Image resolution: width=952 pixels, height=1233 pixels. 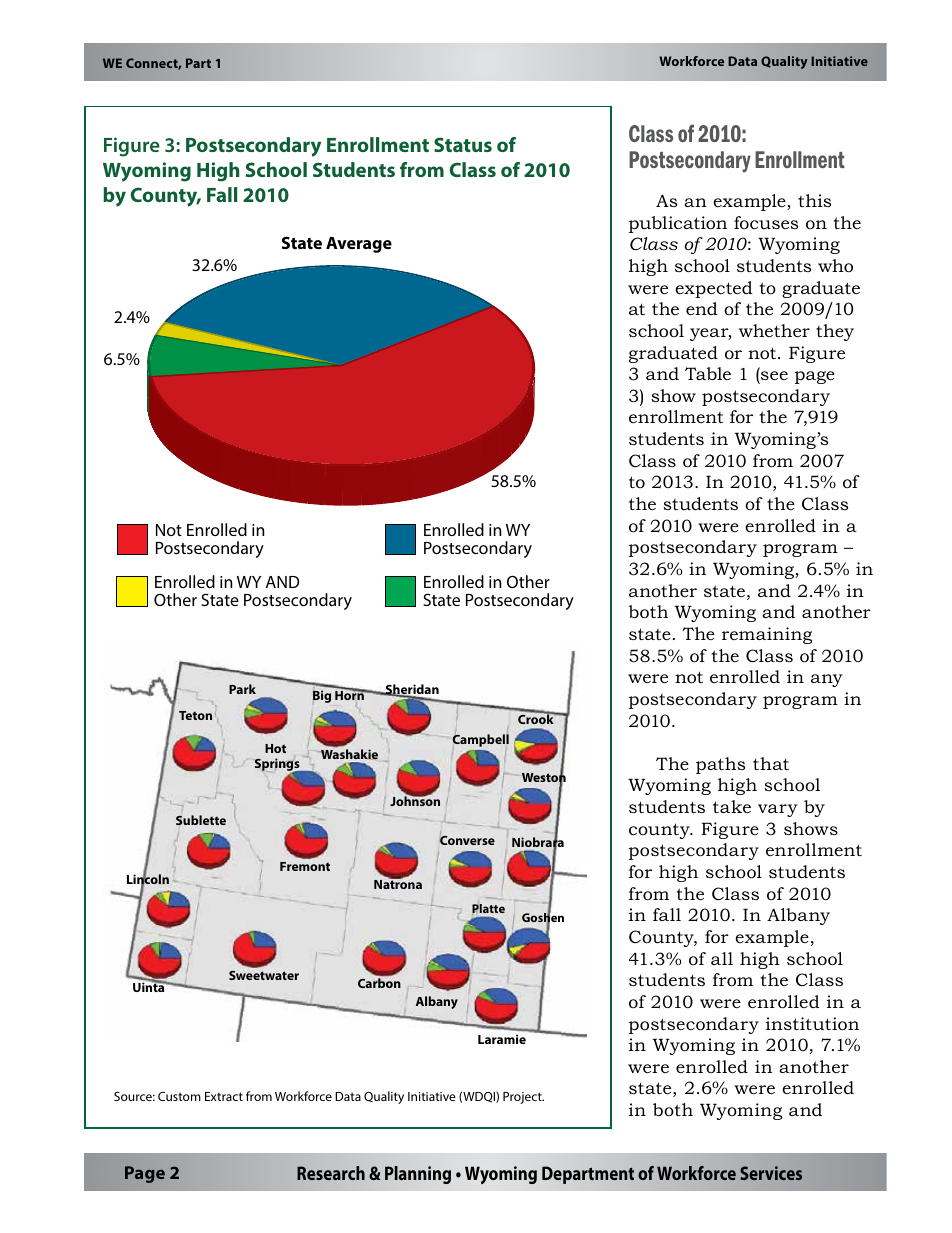 I want to click on see, so click(x=774, y=375).
